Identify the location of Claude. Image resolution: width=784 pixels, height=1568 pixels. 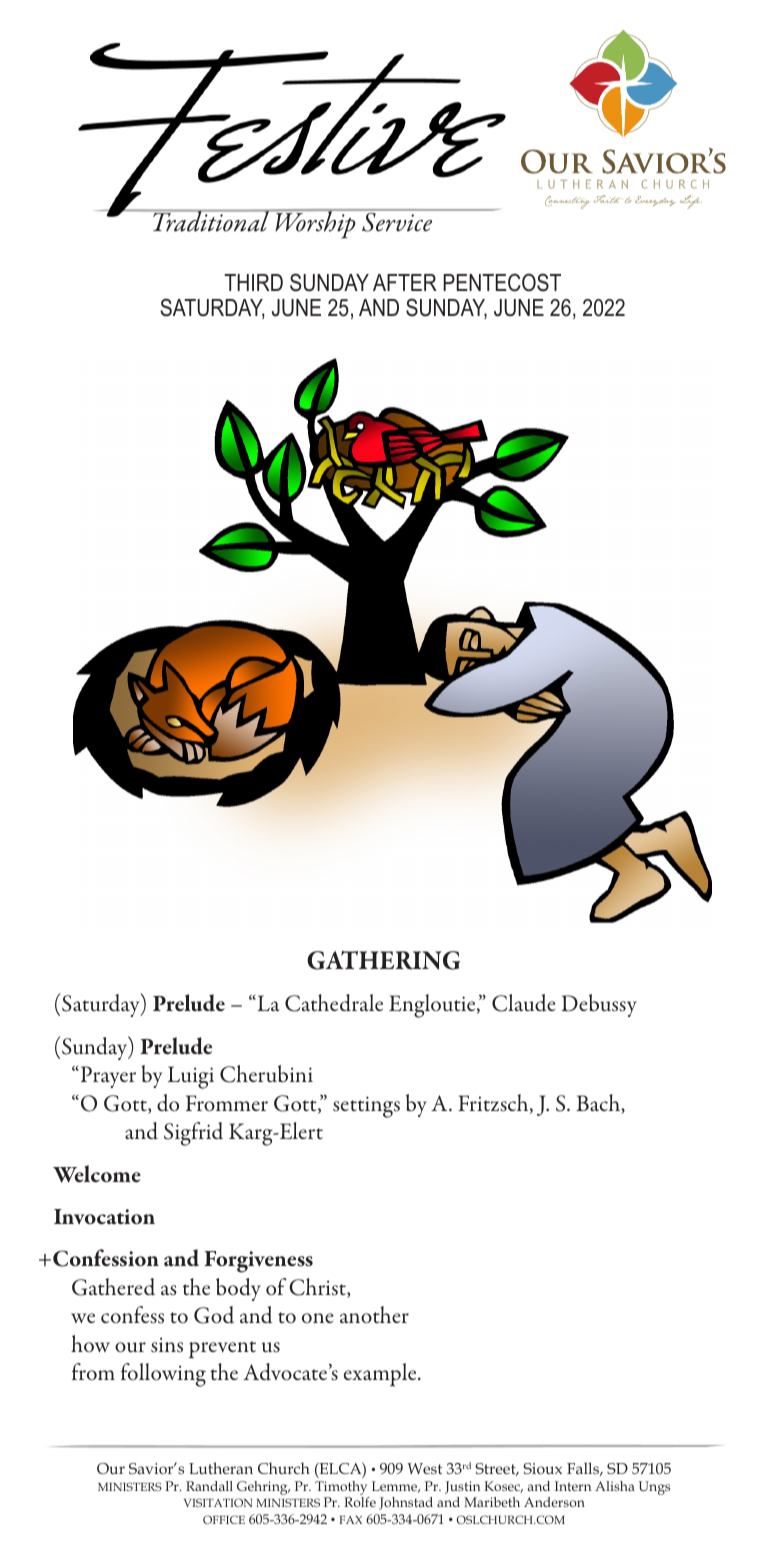
(523, 1003).
